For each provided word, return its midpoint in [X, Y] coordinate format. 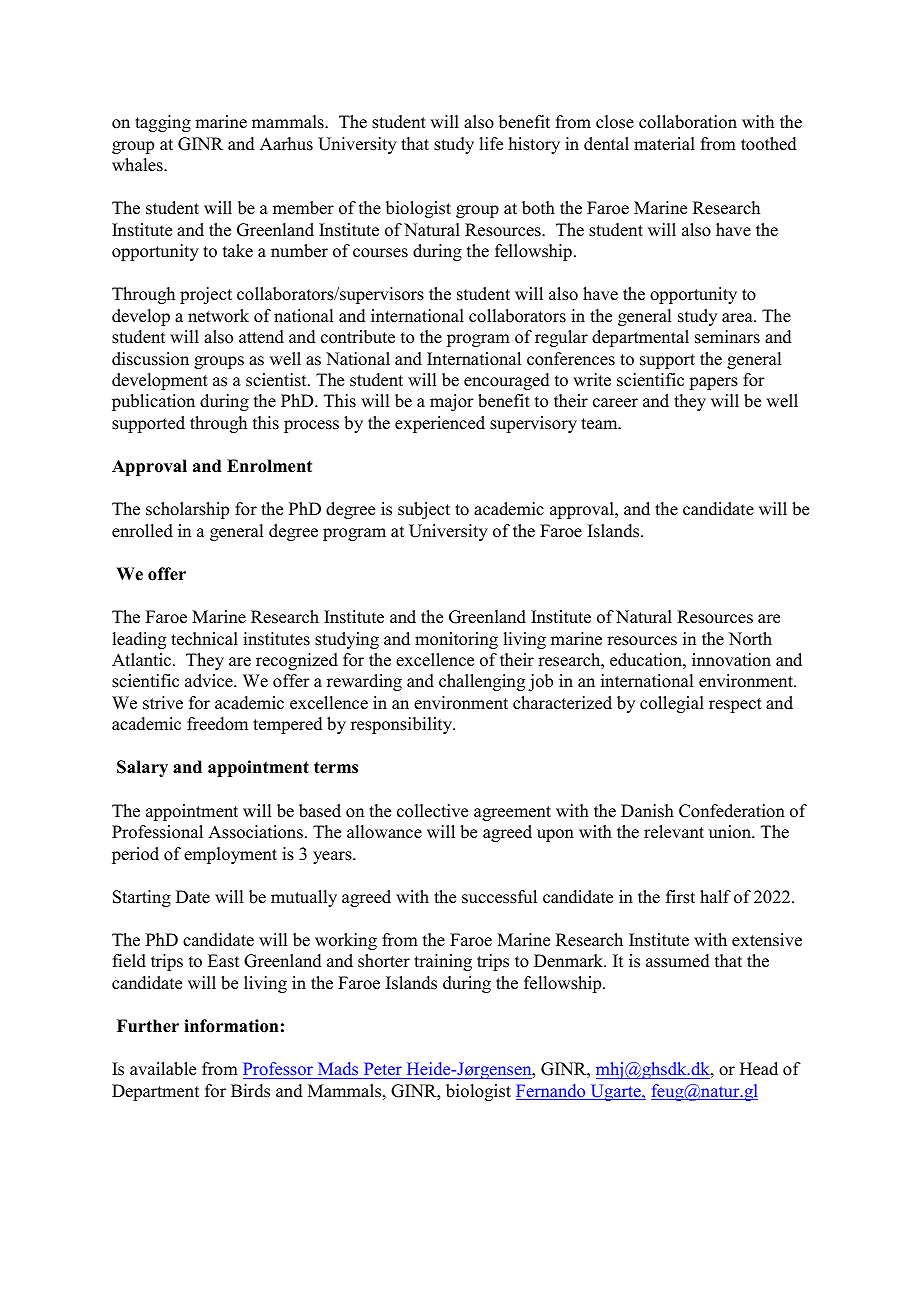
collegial [672, 704]
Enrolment [269, 466]
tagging [163, 123]
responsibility [403, 725]
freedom [217, 724]
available [163, 1069]
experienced [440, 424]
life [491, 144]
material [664, 144]
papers [713, 383]
